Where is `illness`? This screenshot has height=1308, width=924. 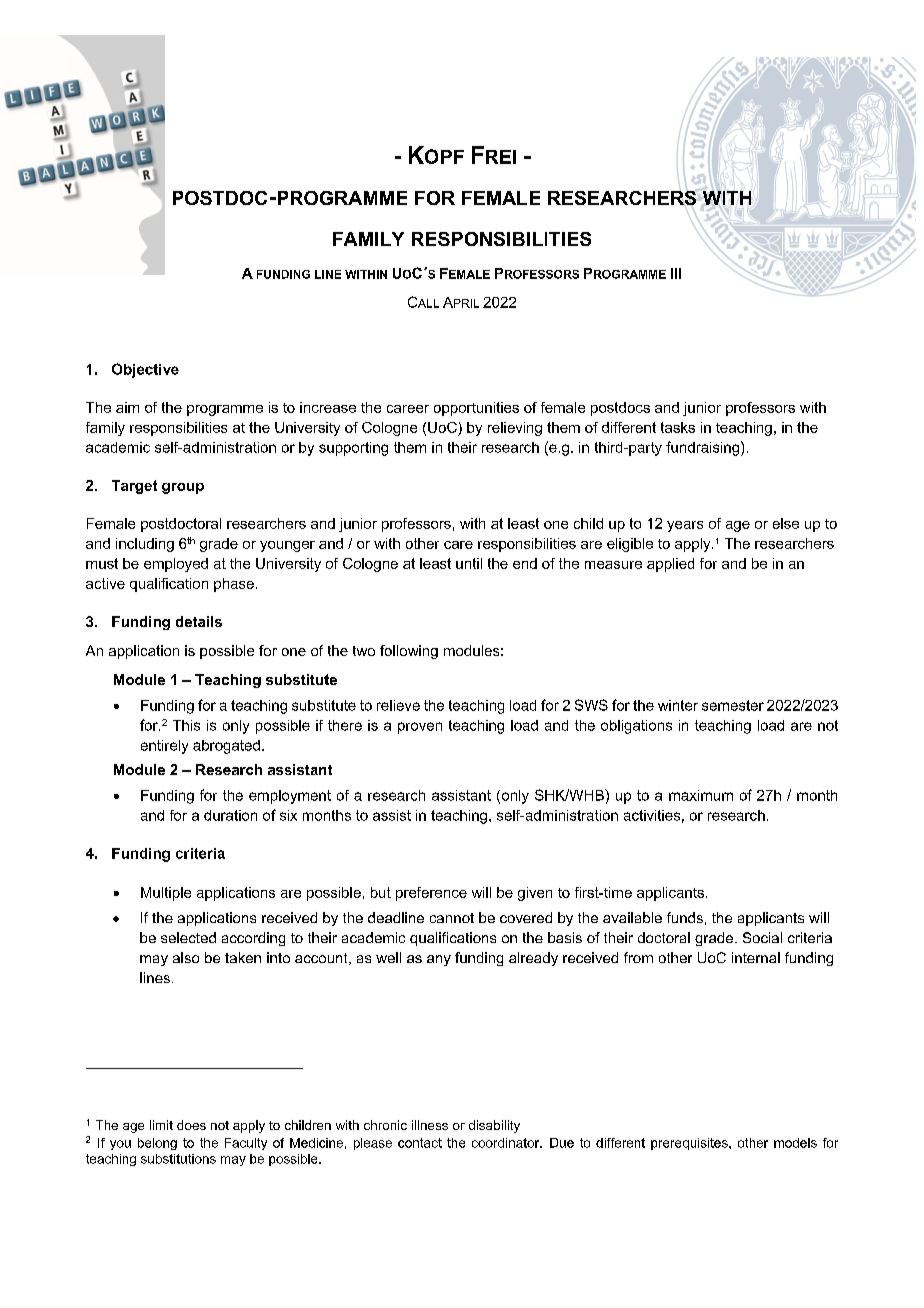 illness is located at coordinates (430, 1125).
